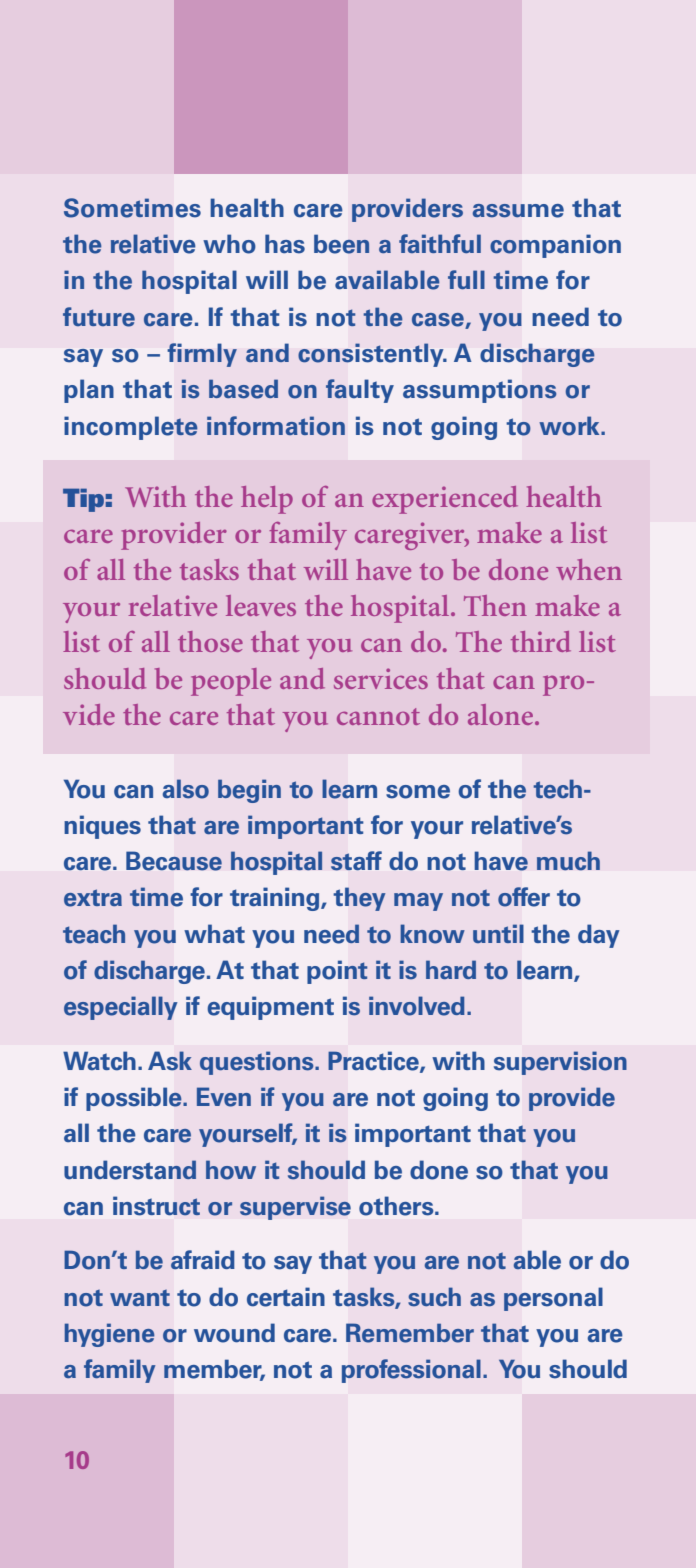 This screenshot has height=1568, width=696. Describe the element at coordinates (524, 897) in the screenshot. I see `offer` at that location.
